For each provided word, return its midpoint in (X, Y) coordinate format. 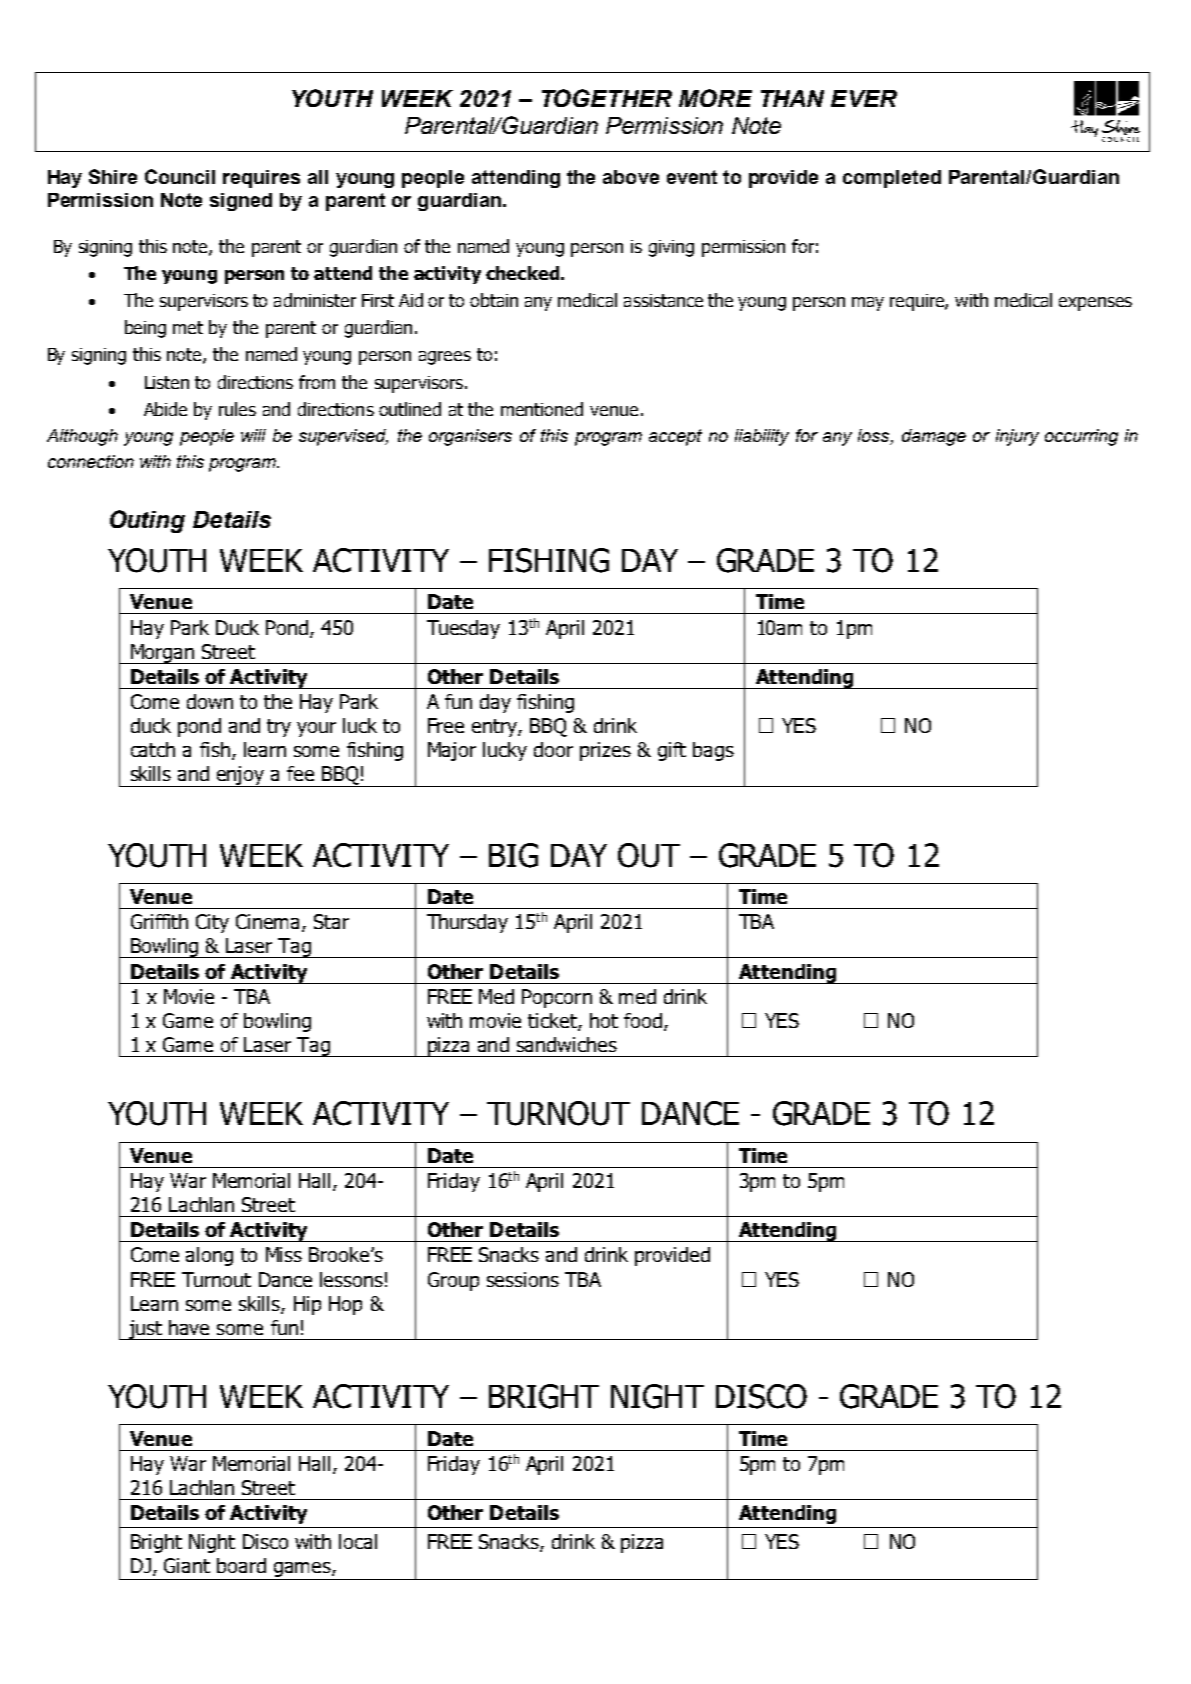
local (358, 1541)
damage (934, 437)
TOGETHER (607, 98)
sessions (523, 1279)
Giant (187, 1565)
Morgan (163, 654)
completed (892, 179)
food (643, 1020)
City (212, 923)
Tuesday (463, 629)
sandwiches (567, 1044)
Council (180, 176)
